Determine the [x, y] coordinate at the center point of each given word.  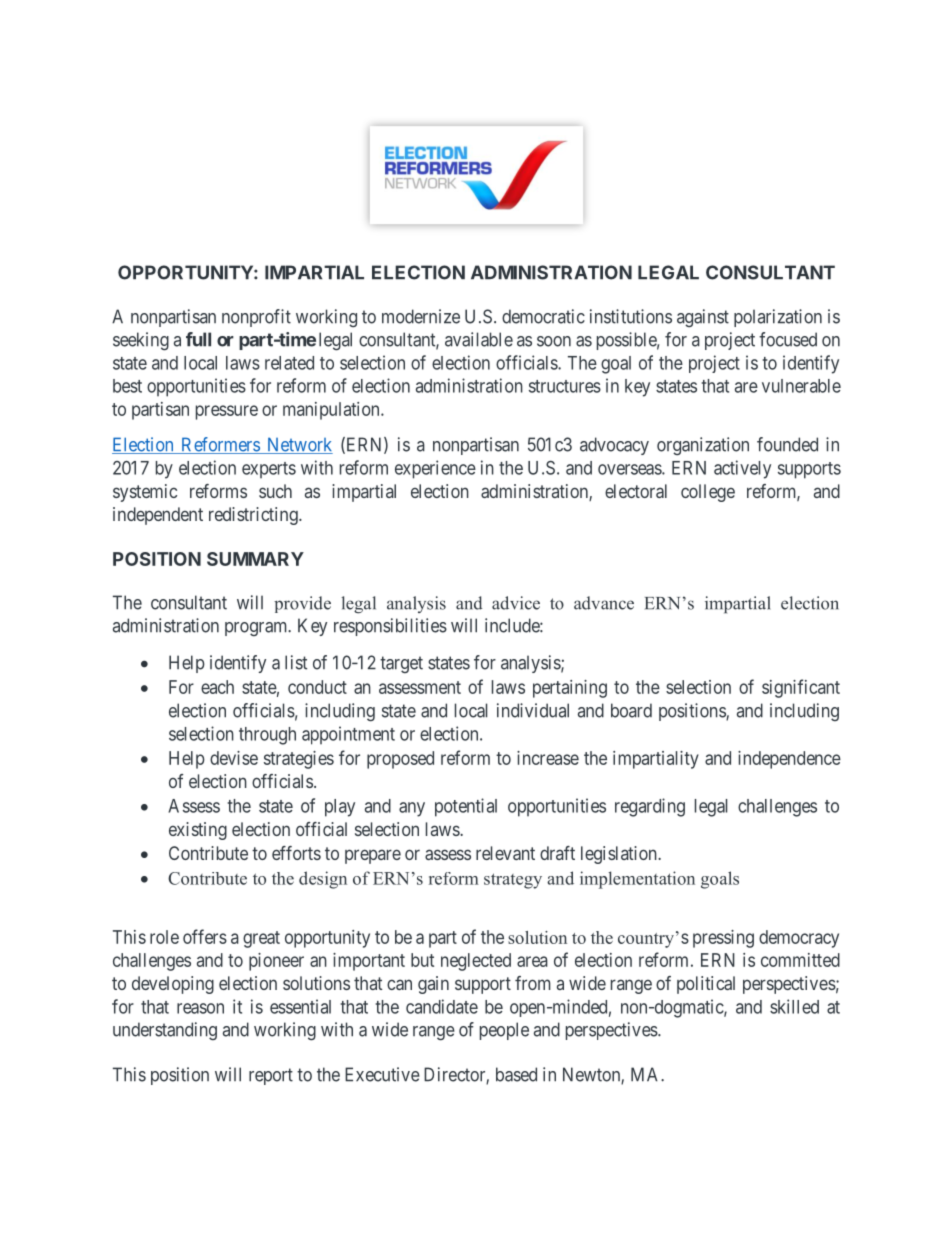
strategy [513, 881]
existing [198, 831]
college [708, 493]
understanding [165, 1031]
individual [533, 710]
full [198, 339]
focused [788, 339]
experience [435, 469]
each [217, 687]
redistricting [254, 516]
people [504, 1031]
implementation [637, 880]
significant [801, 688]
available [479, 339]
